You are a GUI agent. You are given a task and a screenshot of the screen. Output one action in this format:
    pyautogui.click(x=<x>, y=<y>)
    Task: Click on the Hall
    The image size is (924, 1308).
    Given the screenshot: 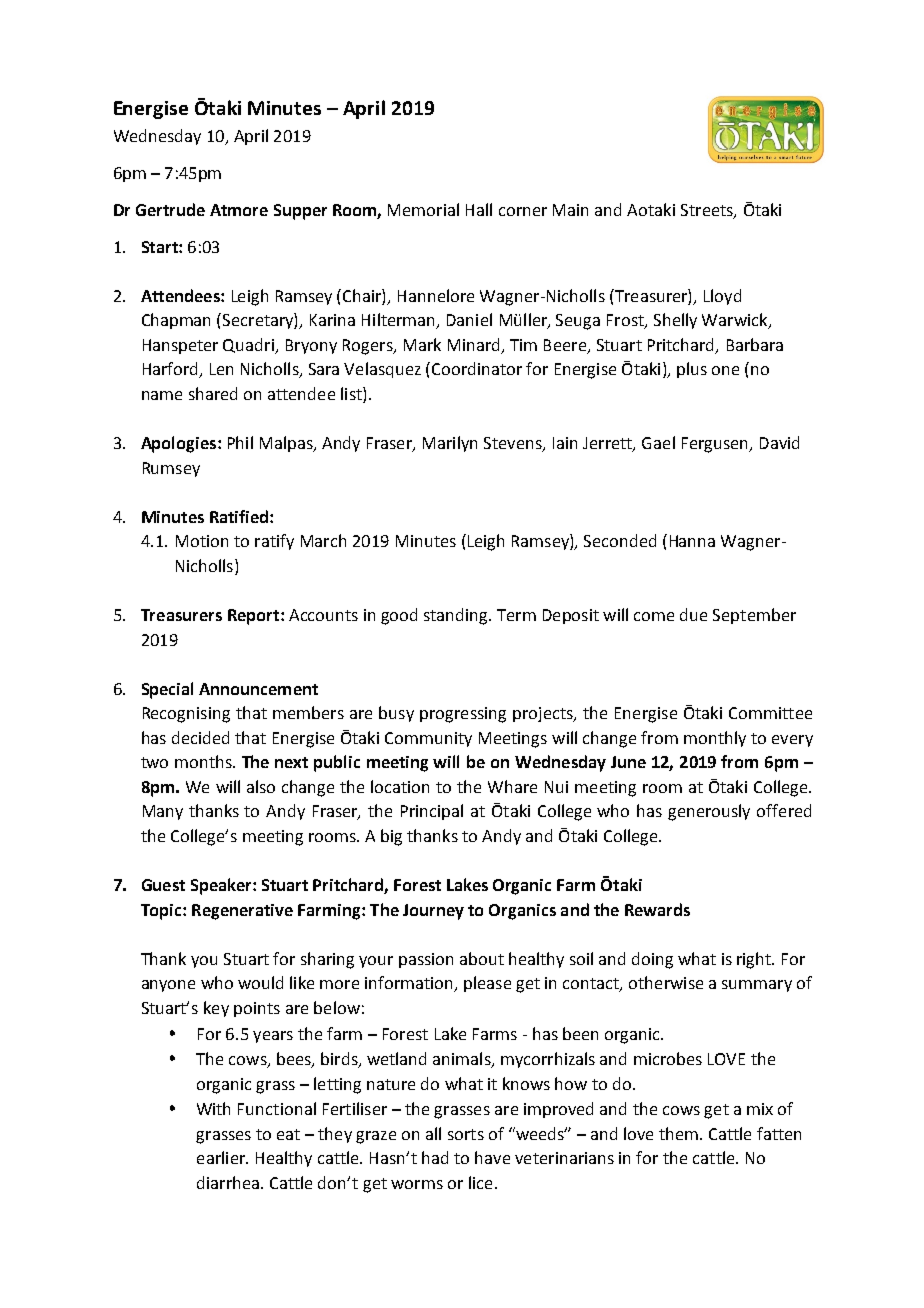 What is the action you would take?
    pyautogui.click(x=479, y=209)
